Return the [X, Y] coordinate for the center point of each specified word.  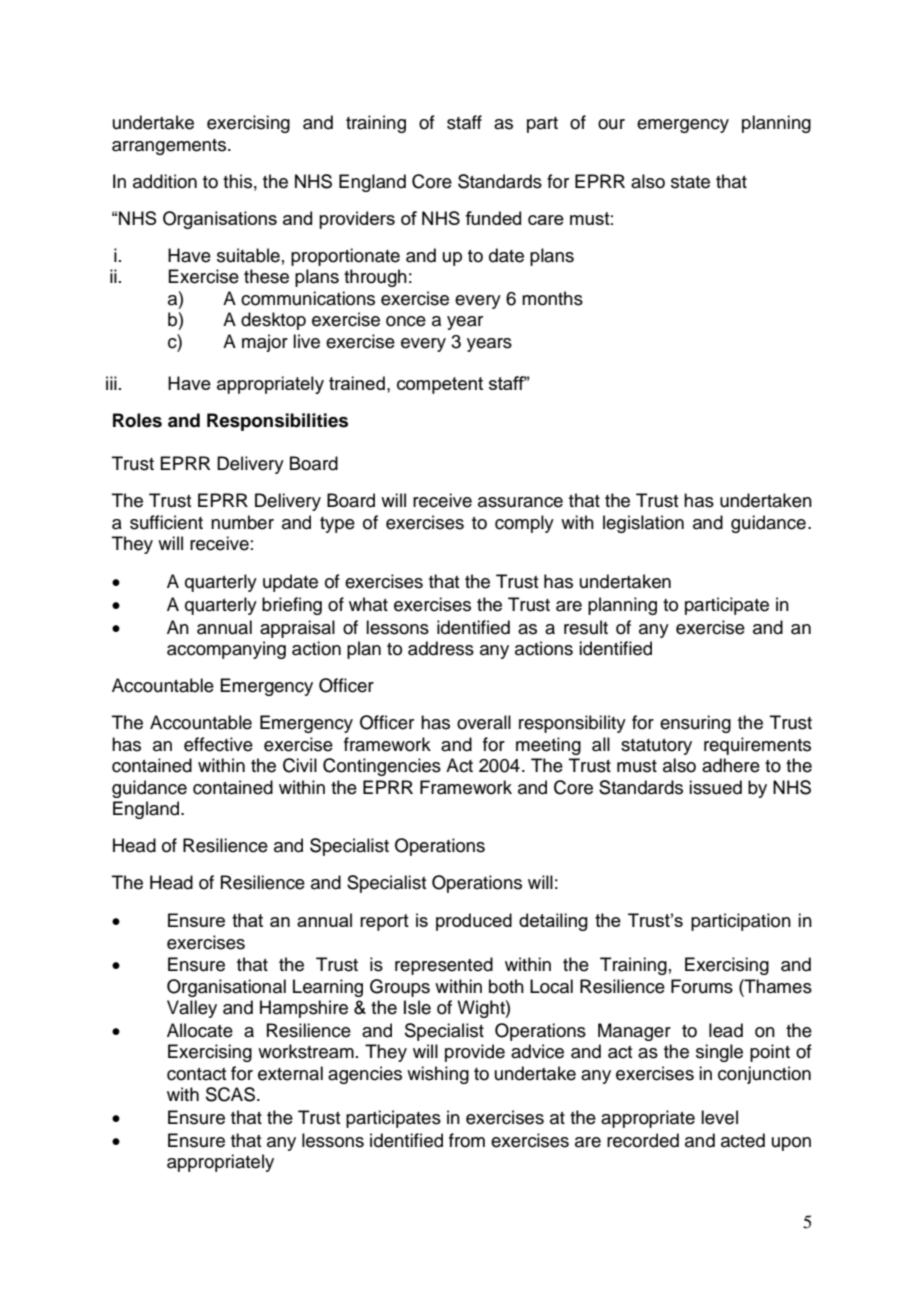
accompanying [226, 650]
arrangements [170, 147]
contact [196, 1074]
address [441, 648]
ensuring [695, 724]
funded [493, 218]
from [467, 1140]
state [690, 182]
